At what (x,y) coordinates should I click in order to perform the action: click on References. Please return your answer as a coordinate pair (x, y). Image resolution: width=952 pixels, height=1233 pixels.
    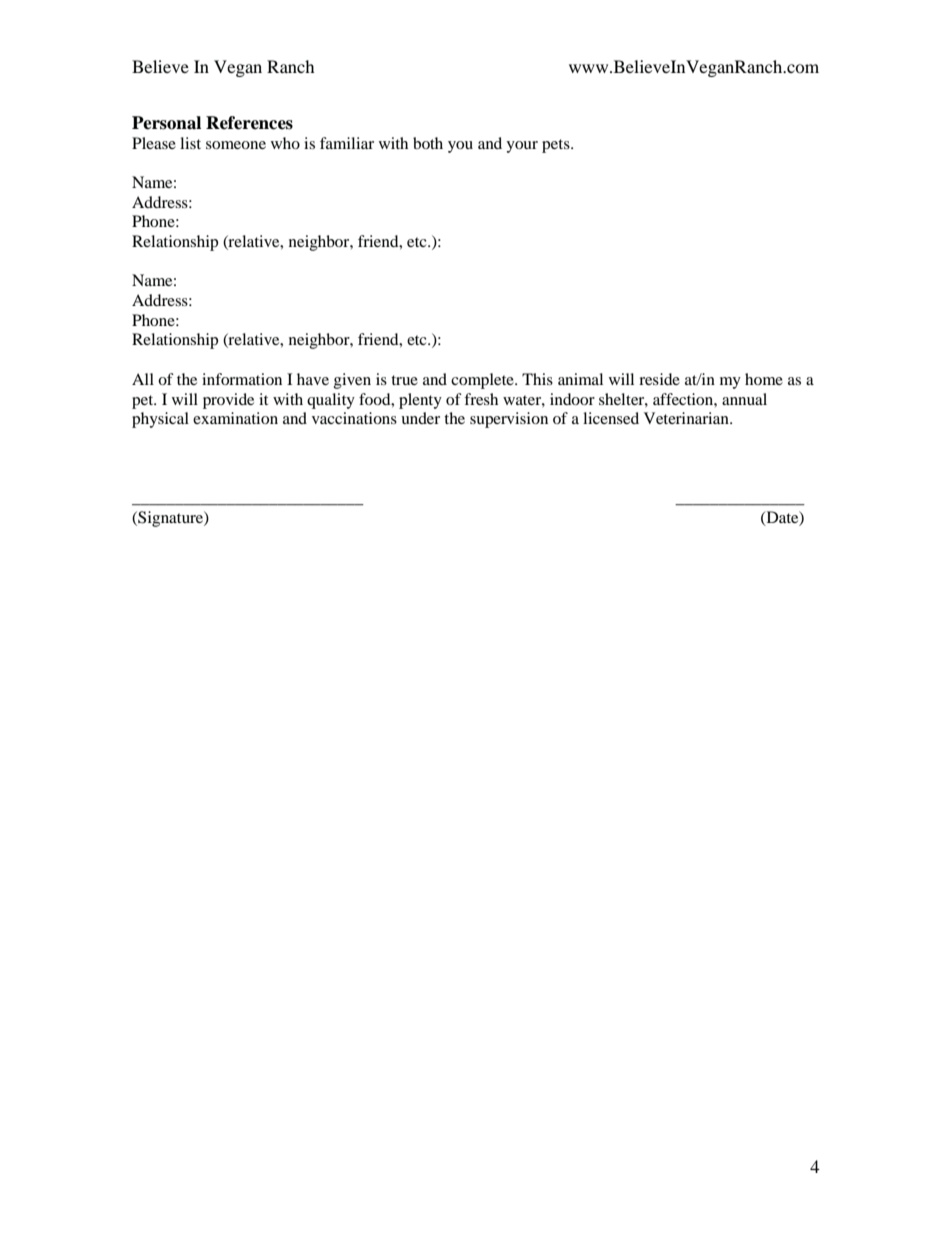
    Looking at the image, I should click on (249, 123).
